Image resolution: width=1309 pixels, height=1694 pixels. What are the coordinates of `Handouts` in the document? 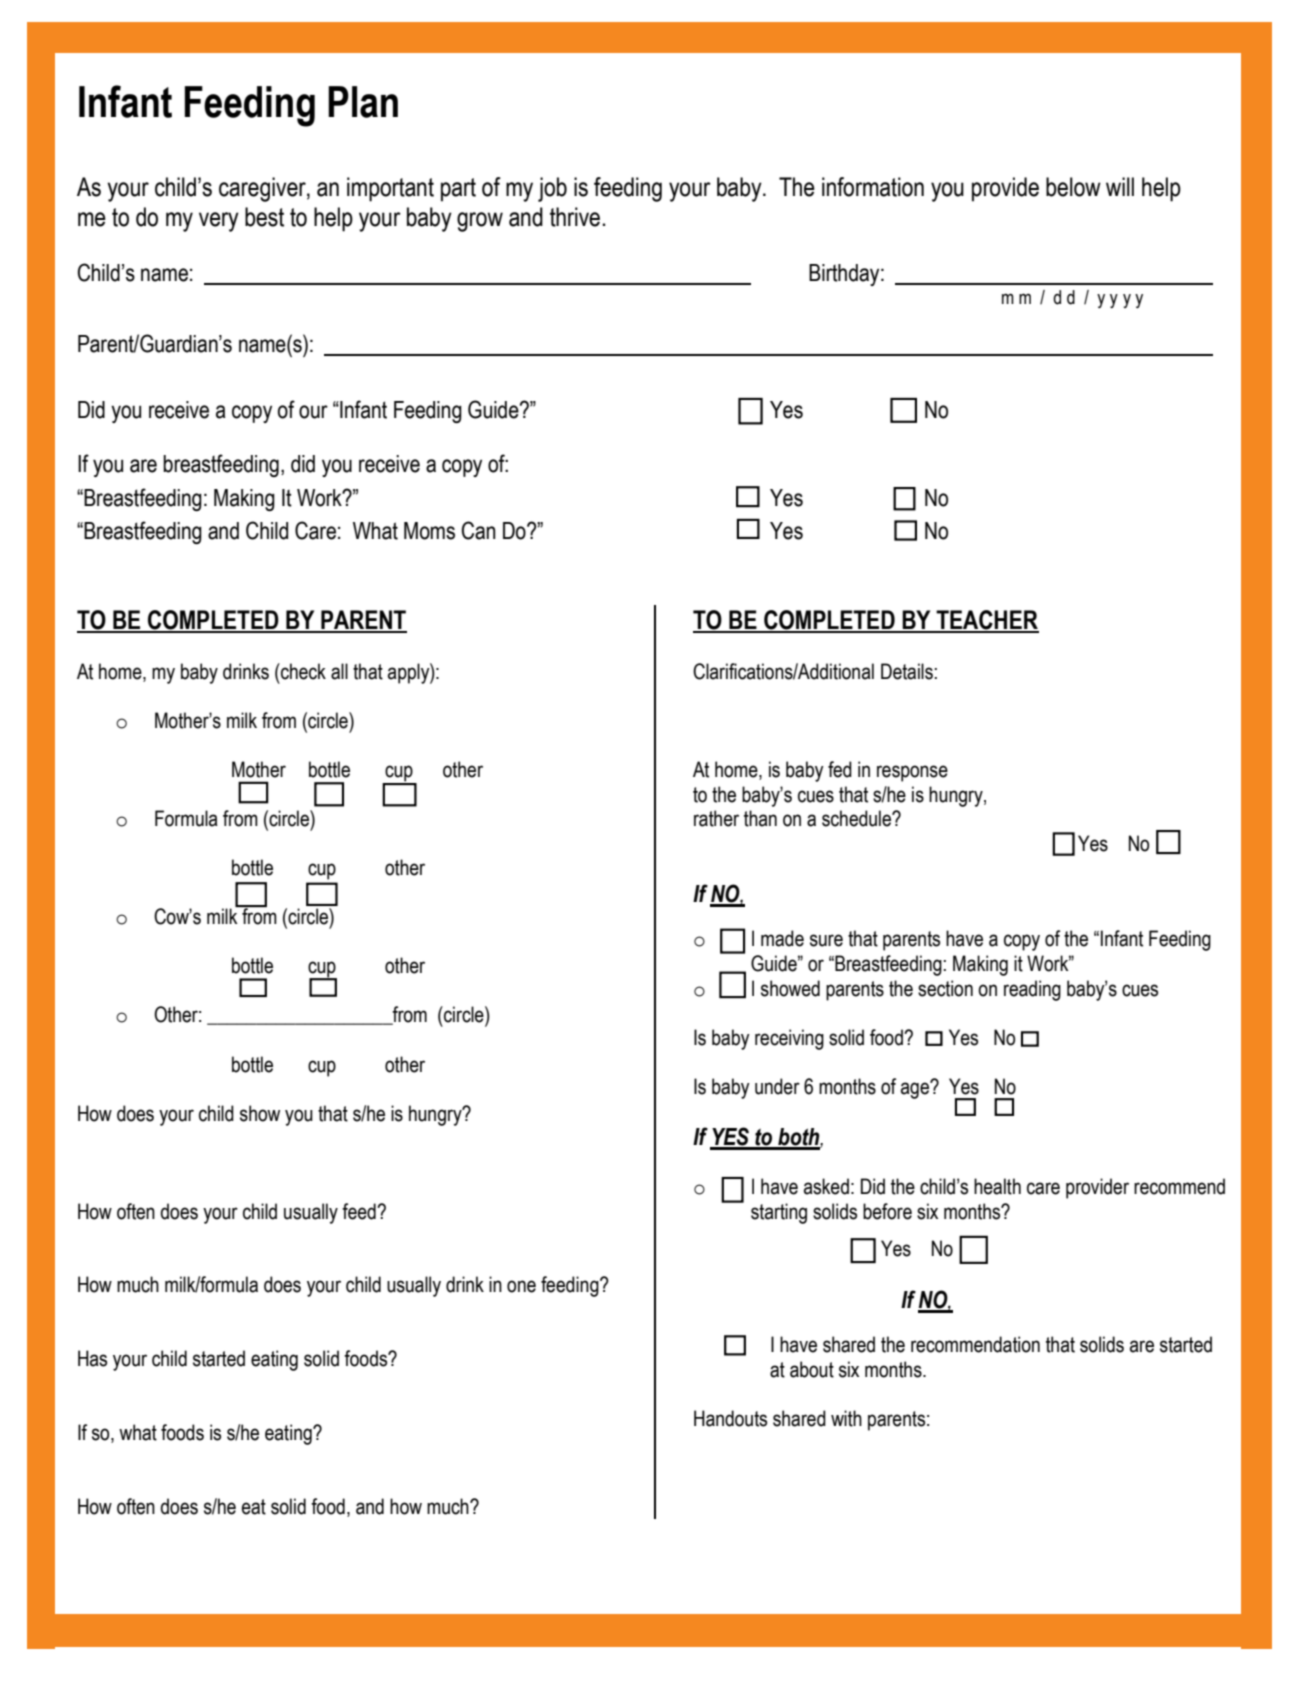 It's located at (730, 1418).
